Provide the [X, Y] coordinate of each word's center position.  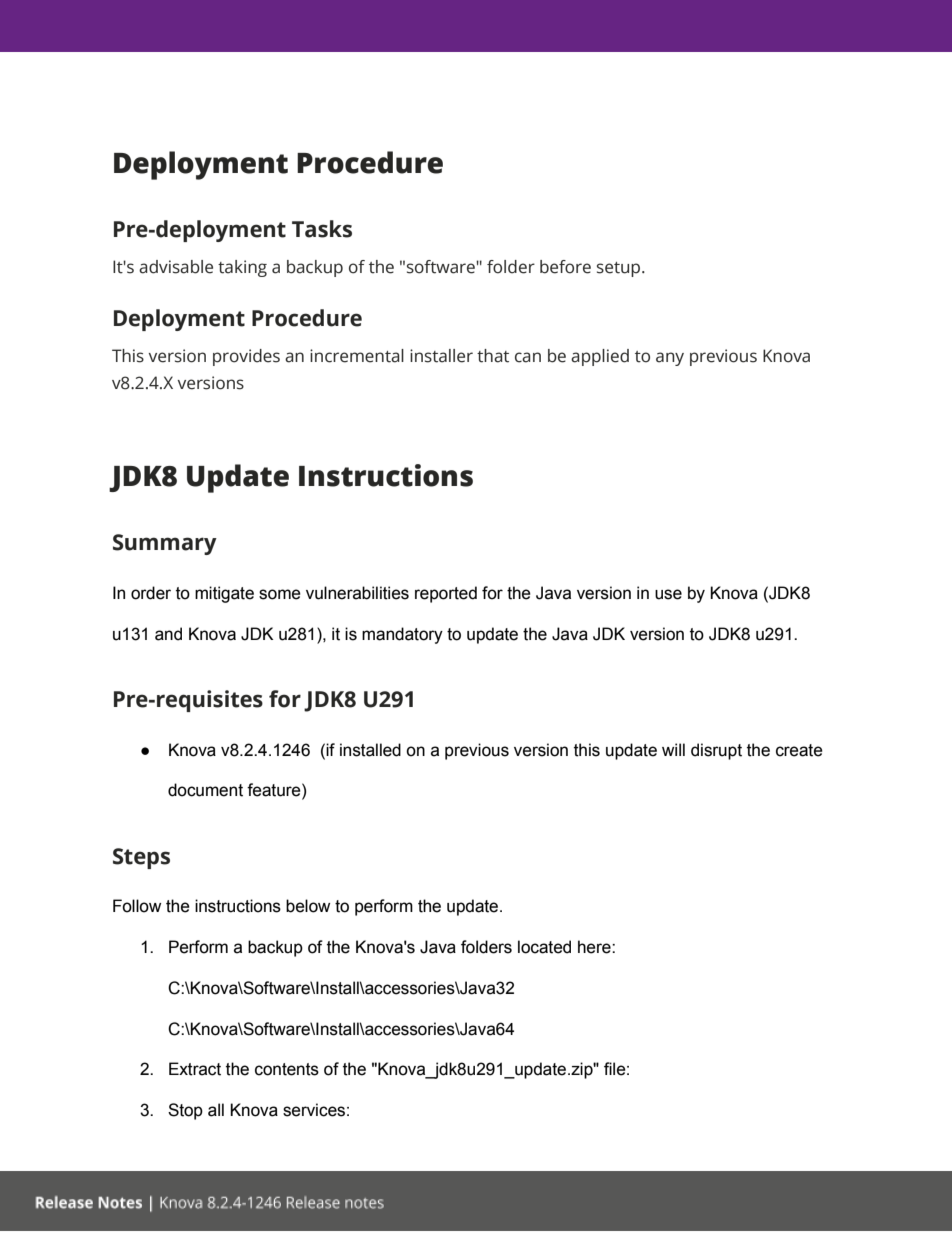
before [565, 267]
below [308, 906]
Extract [195, 1069]
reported [446, 594]
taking [242, 268]
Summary [165, 544]
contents [287, 1069]
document [205, 790]
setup [620, 269]
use [668, 594]
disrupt [716, 751]
